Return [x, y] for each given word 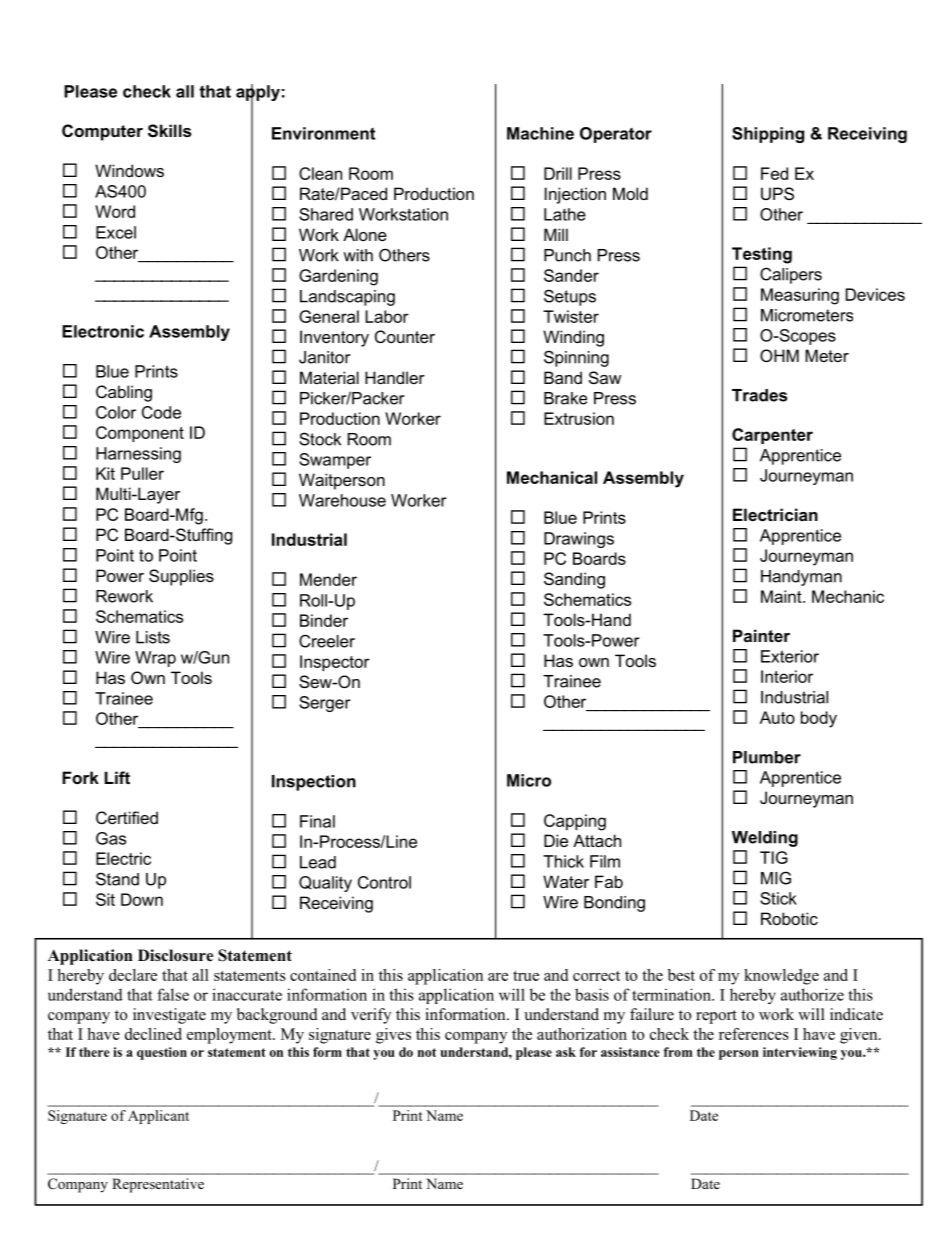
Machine [540, 133]
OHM [779, 355]
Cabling [124, 393]
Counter [405, 336]
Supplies [181, 577]
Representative [158, 1185]
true [526, 976]
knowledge [781, 977]
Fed [774, 173]
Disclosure [175, 955]
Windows [129, 170]
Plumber [767, 757]
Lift [117, 777]
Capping [575, 822]
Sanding [574, 580]
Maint [782, 596]
